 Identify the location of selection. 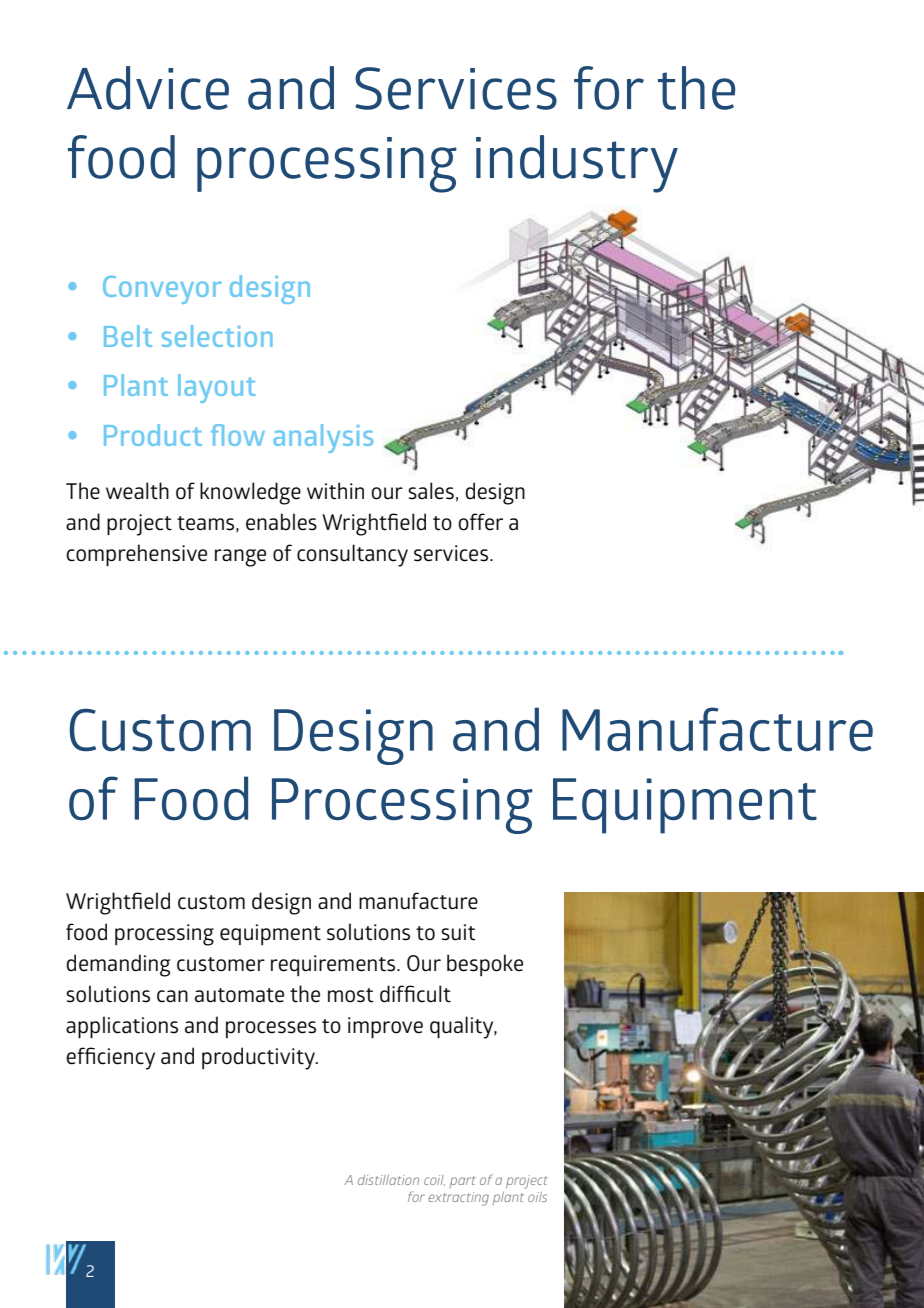
(217, 336).
